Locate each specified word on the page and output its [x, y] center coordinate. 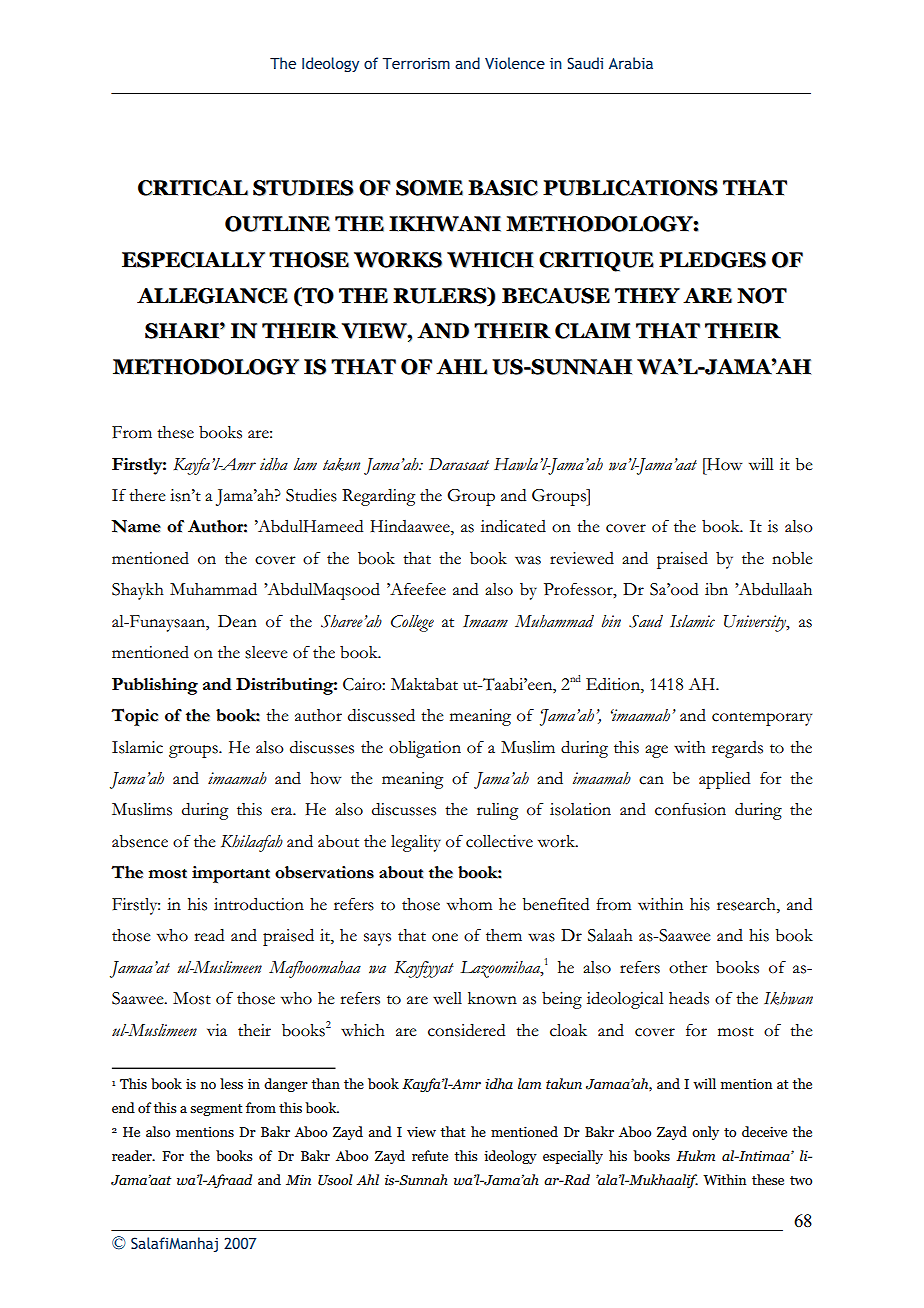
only [705, 1133]
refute [430, 1155]
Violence [515, 63]
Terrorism [416, 63]
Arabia [631, 63]
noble [792, 558]
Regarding [378, 497]
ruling [497, 811]
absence [140, 841]
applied [724, 780]
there [147, 495]
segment [216, 1110]
